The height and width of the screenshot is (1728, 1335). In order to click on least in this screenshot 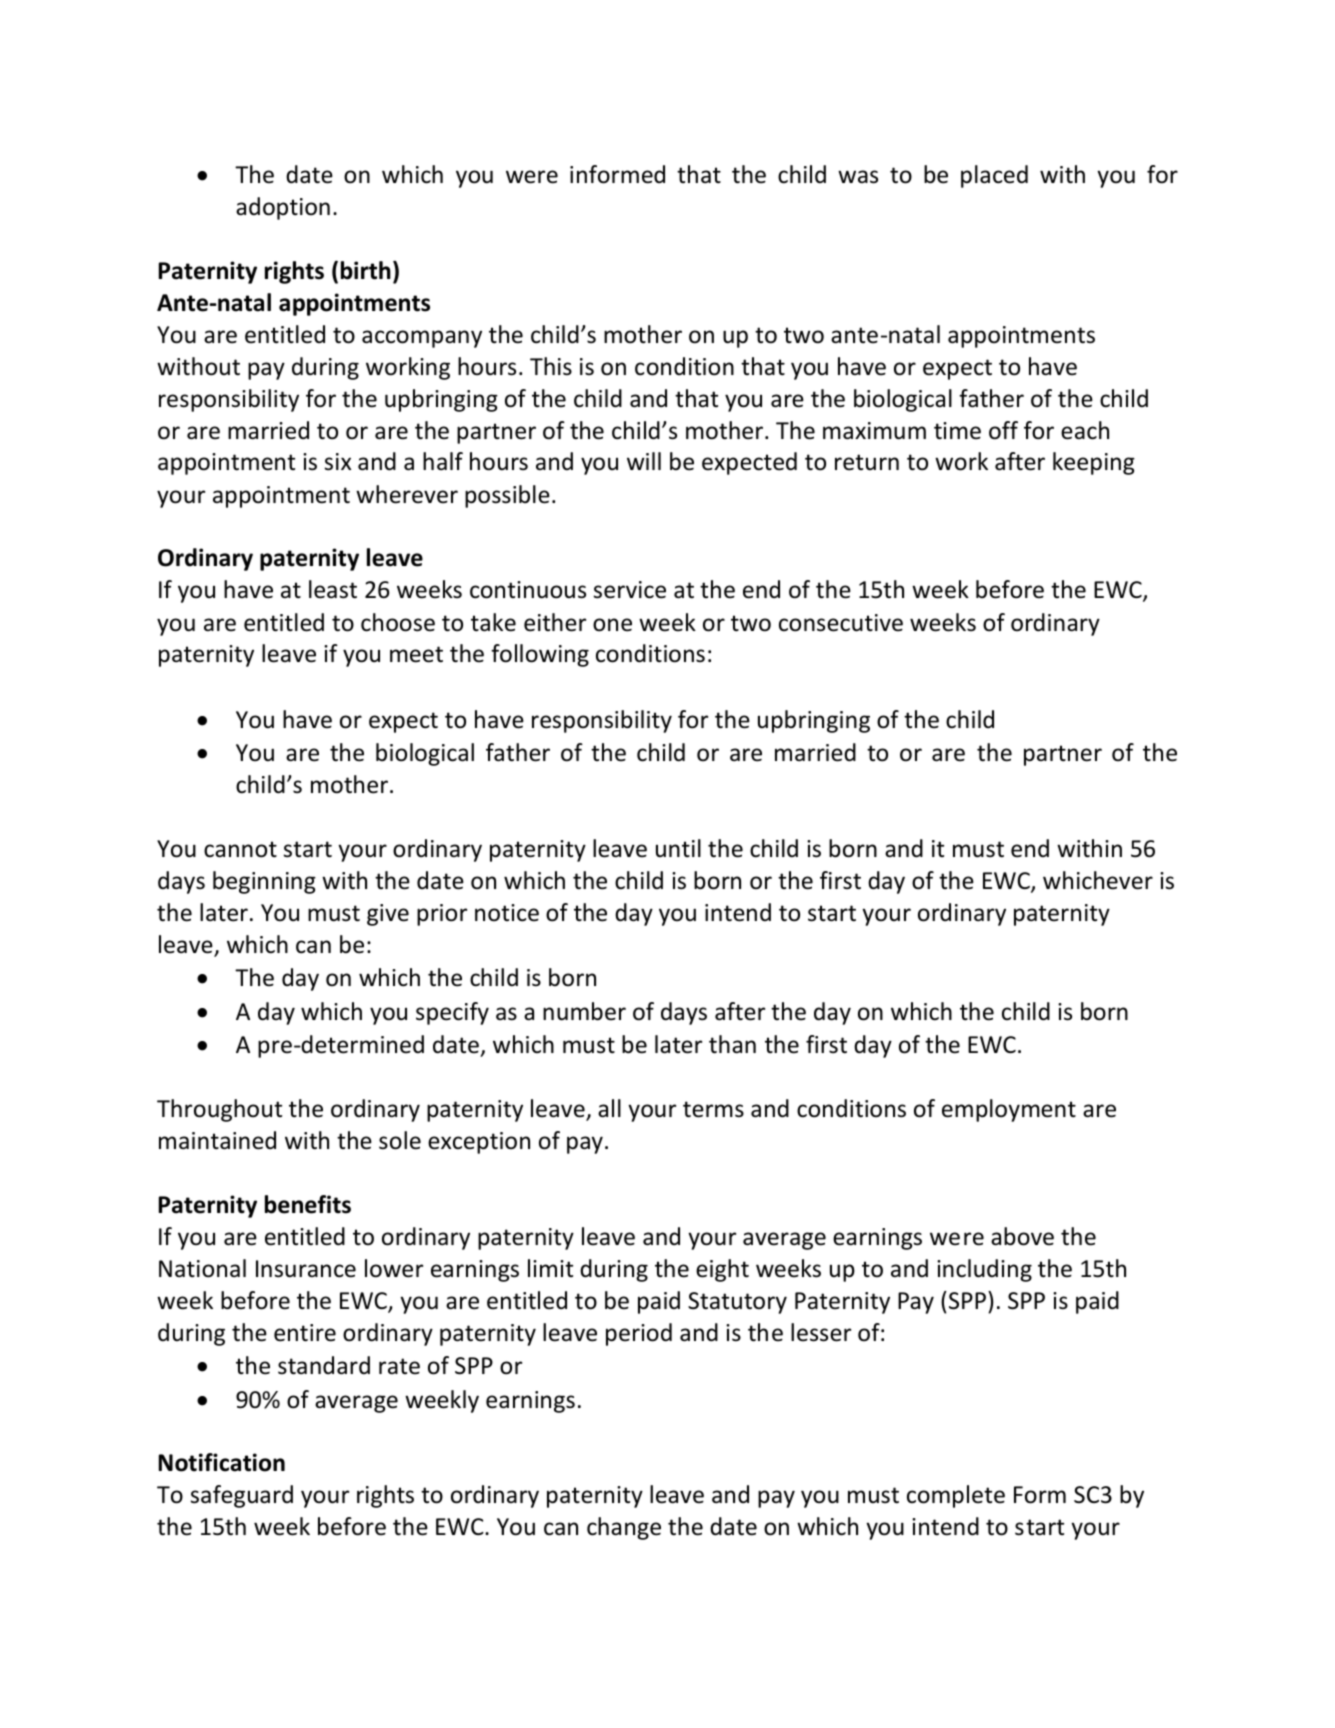, I will do `click(333, 589)`.
